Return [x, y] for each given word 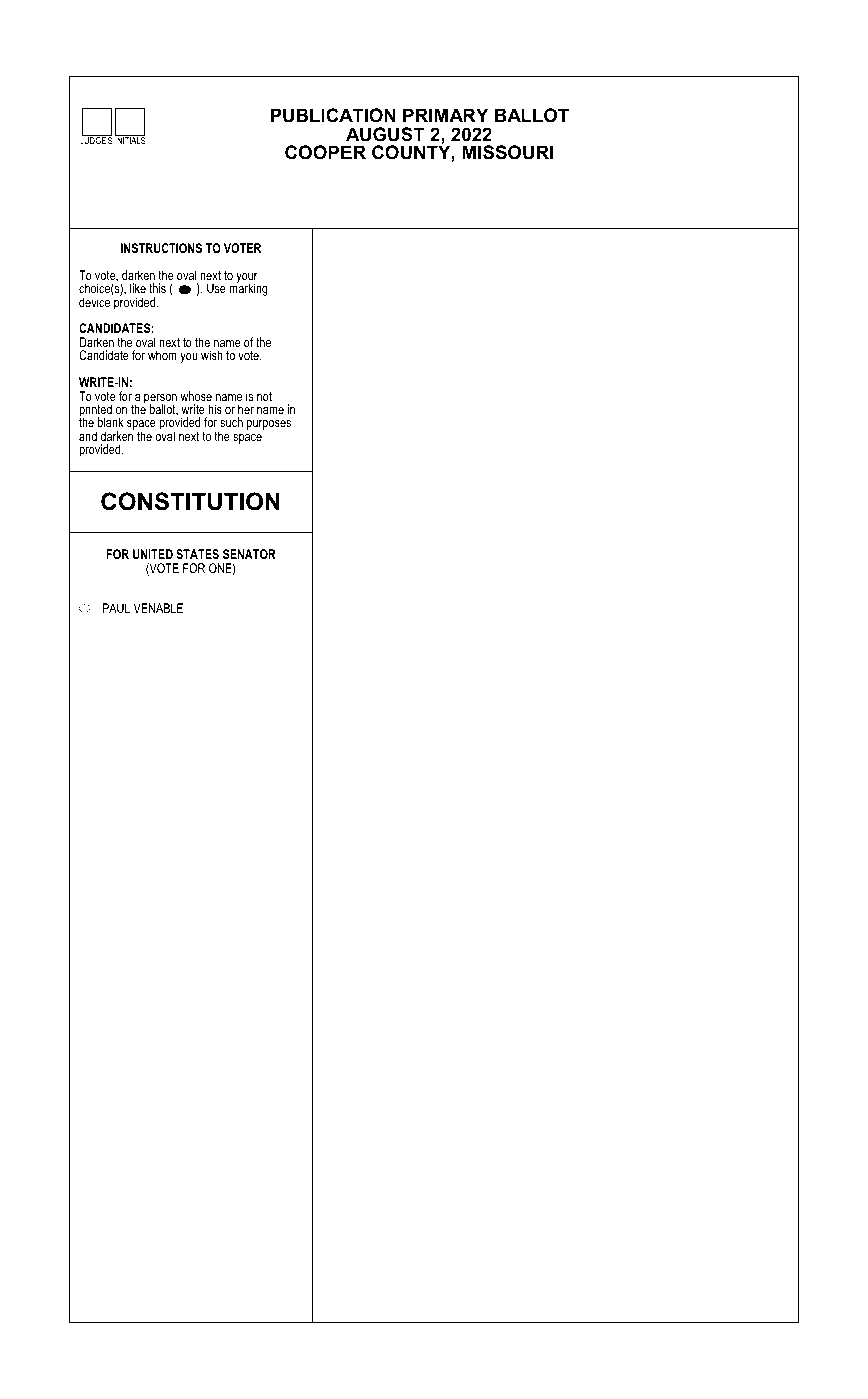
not [264, 396]
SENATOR [249, 554]
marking [248, 289]
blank [110, 422]
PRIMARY [445, 115]
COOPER [325, 152]
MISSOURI [507, 152]
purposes [269, 425]
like [138, 288]
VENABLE [158, 608]
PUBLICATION [333, 115]
